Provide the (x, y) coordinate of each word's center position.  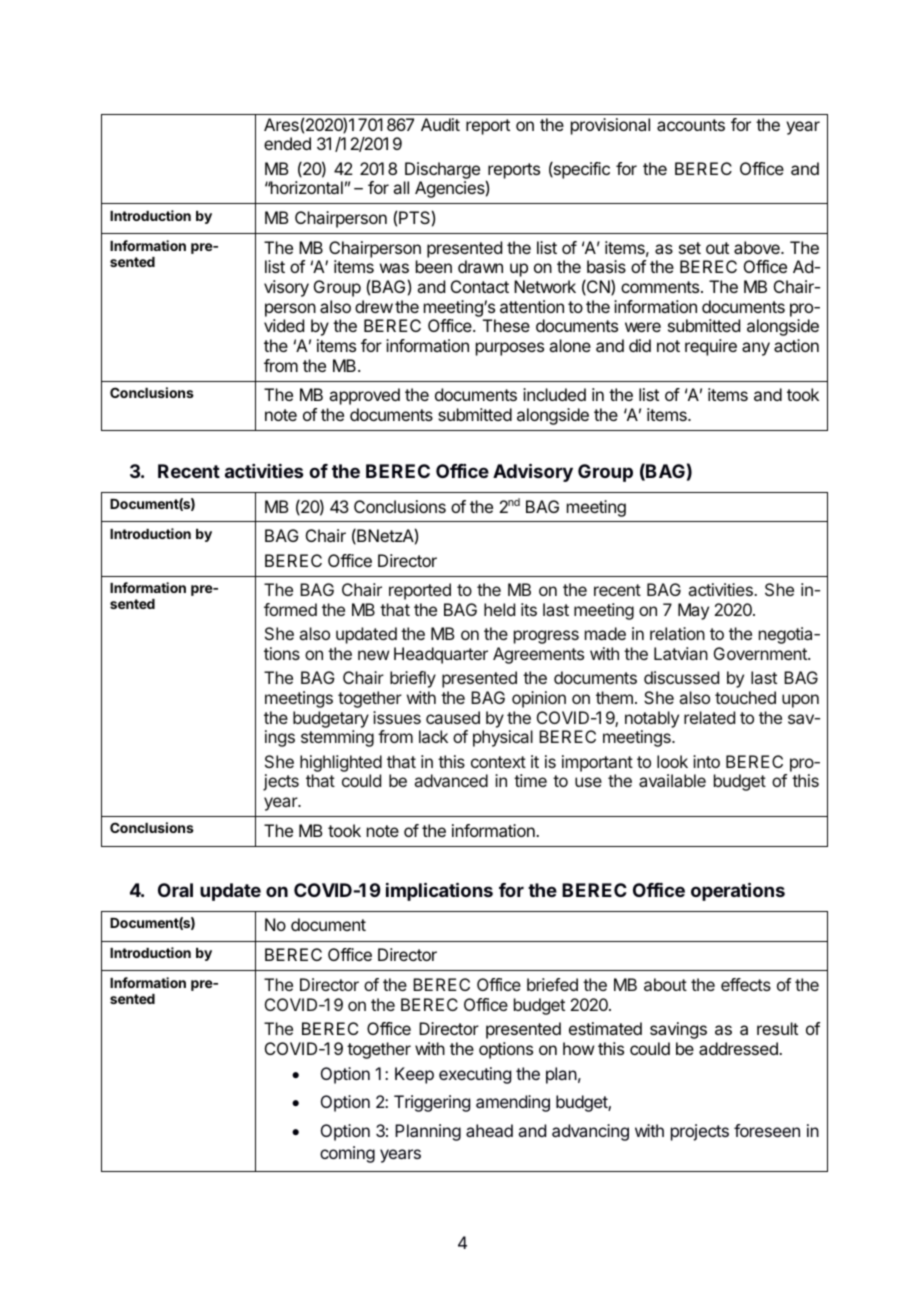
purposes (510, 349)
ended (287, 143)
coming (347, 1154)
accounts (691, 125)
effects (746, 984)
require (711, 347)
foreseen (767, 1130)
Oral (175, 890)
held (499, 609)
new (373, 655)
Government (761, 653)
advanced (451, 780)
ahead (489, 1130)
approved (364, 396)
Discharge (442, 170)
